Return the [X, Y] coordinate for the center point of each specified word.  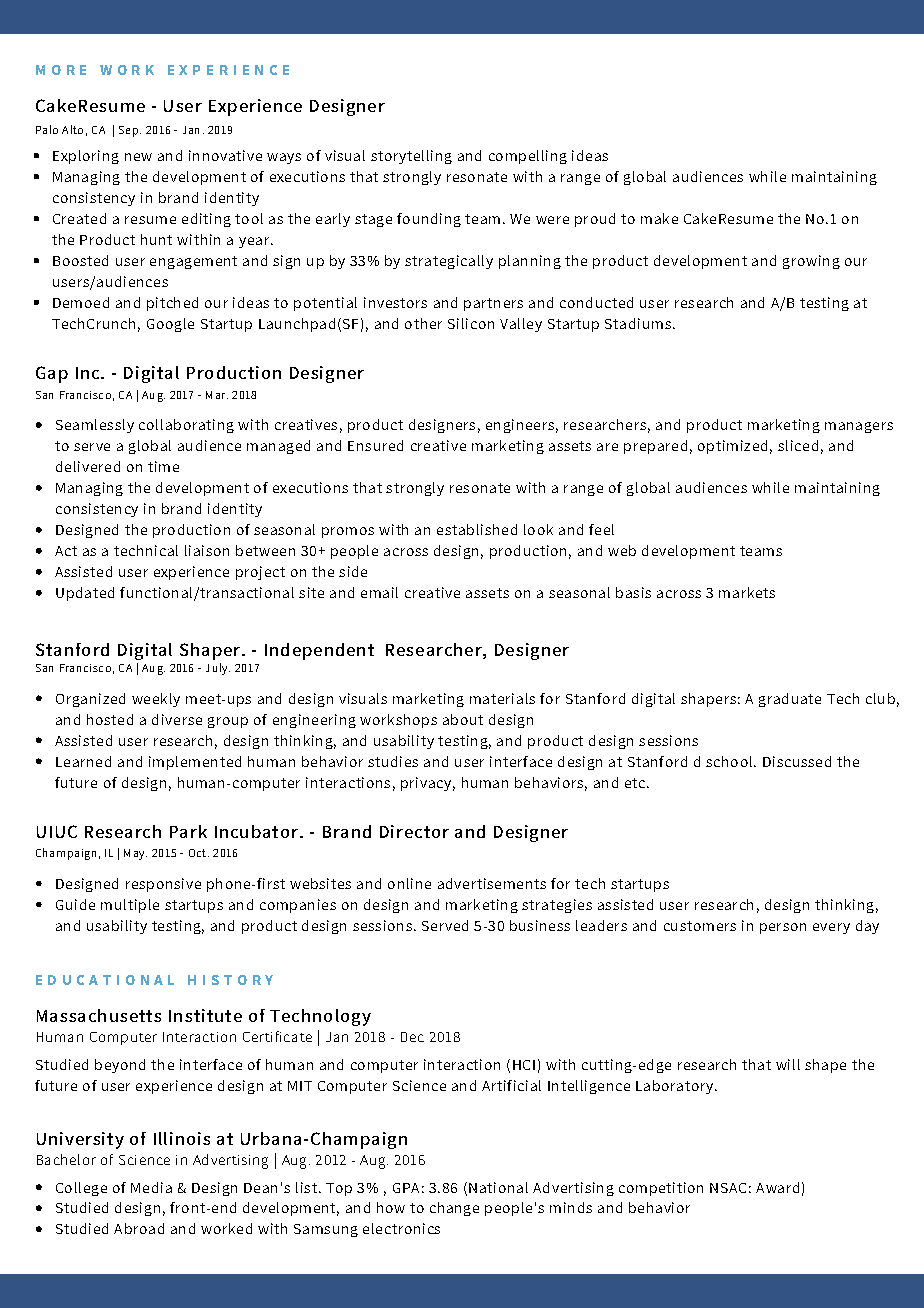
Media [151, 1187]
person [783, 928]
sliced [798, 445]
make [659, 218]
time [163, 466]
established [477, 529]
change [454, 1209]
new [138, 157]
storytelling [411, 157]
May [135, 854]
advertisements [492, 883]
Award [777, 1187]
